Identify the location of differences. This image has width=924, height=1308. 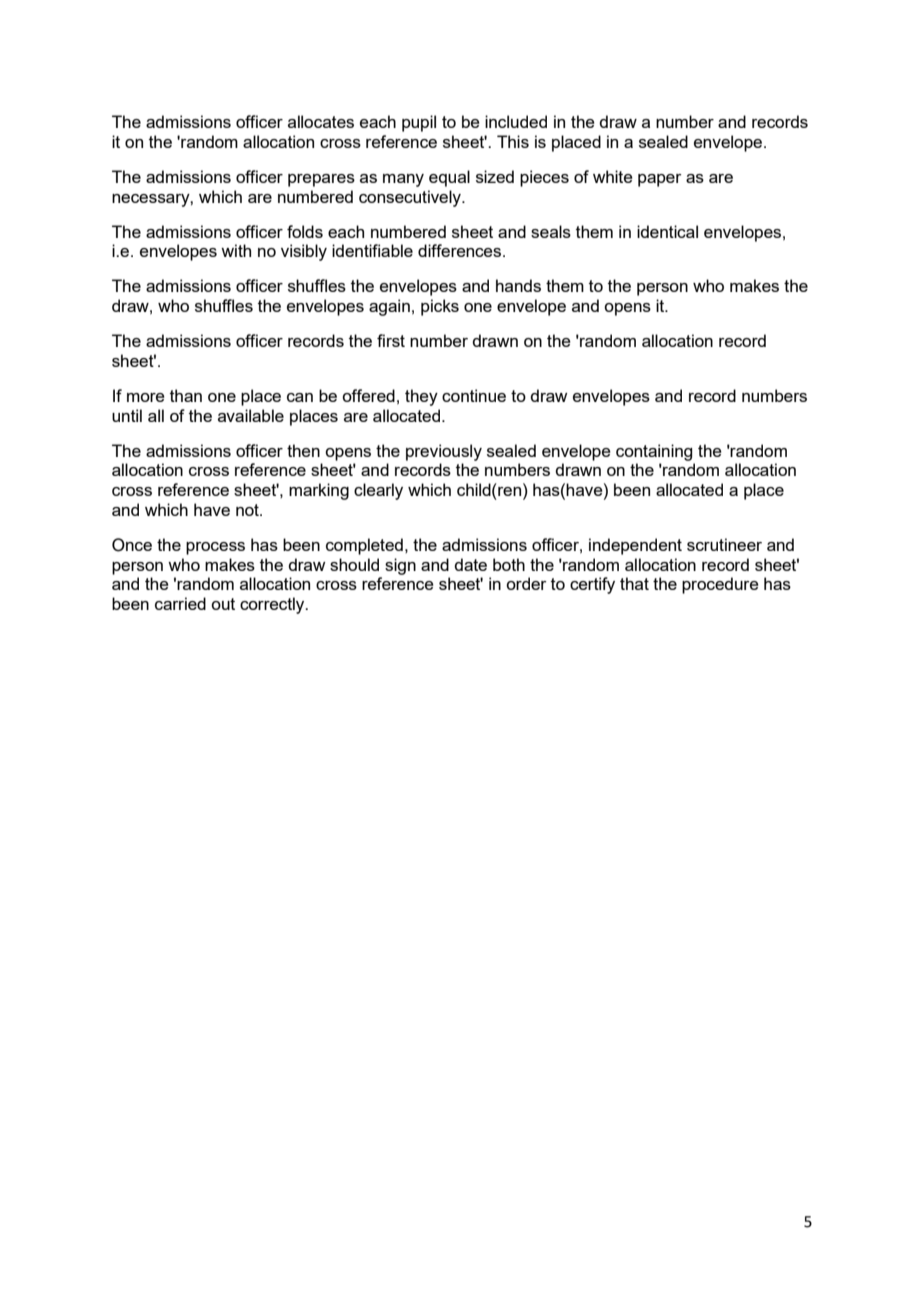
(459, 250).
